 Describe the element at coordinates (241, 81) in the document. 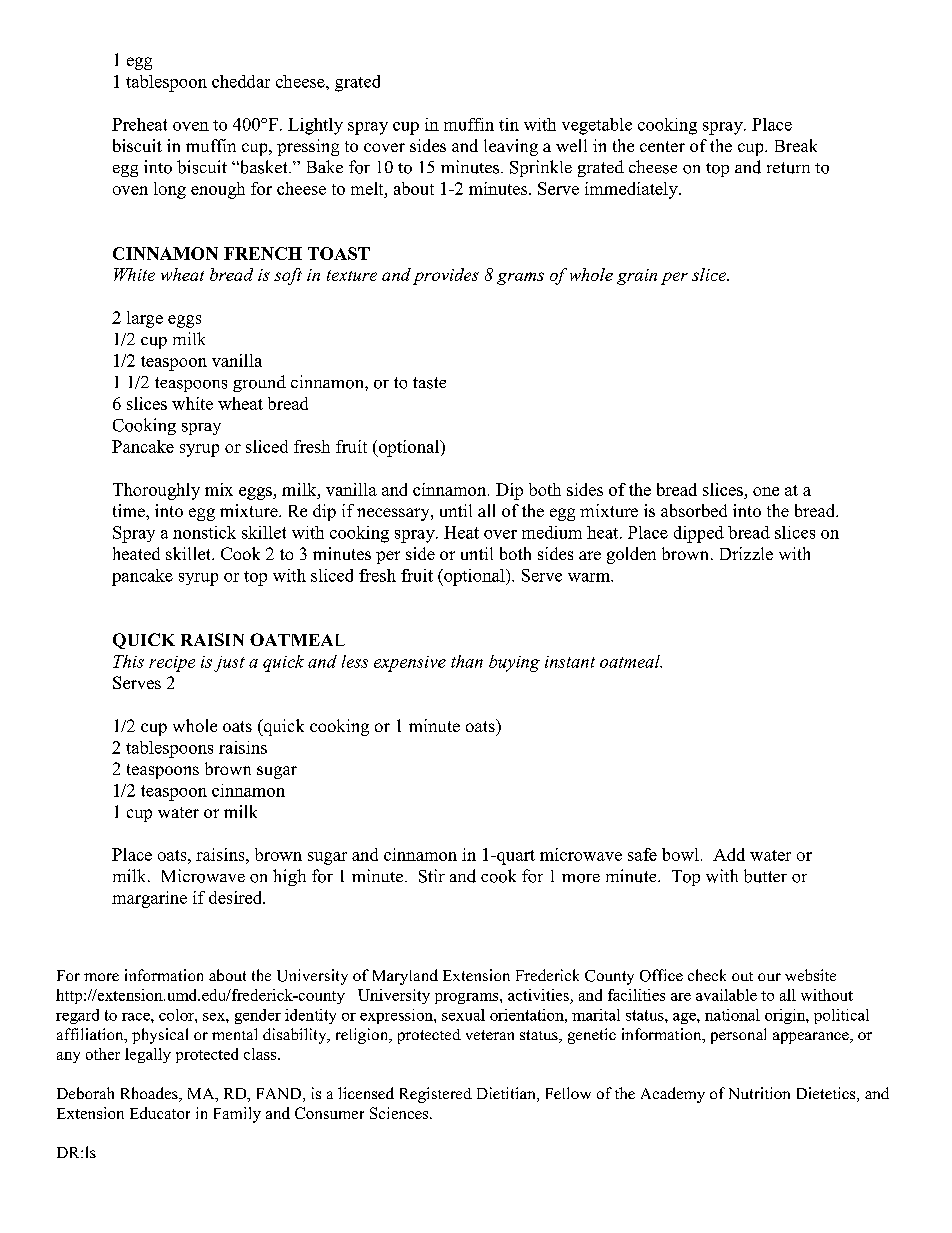

I see `cheddar` at that location.
